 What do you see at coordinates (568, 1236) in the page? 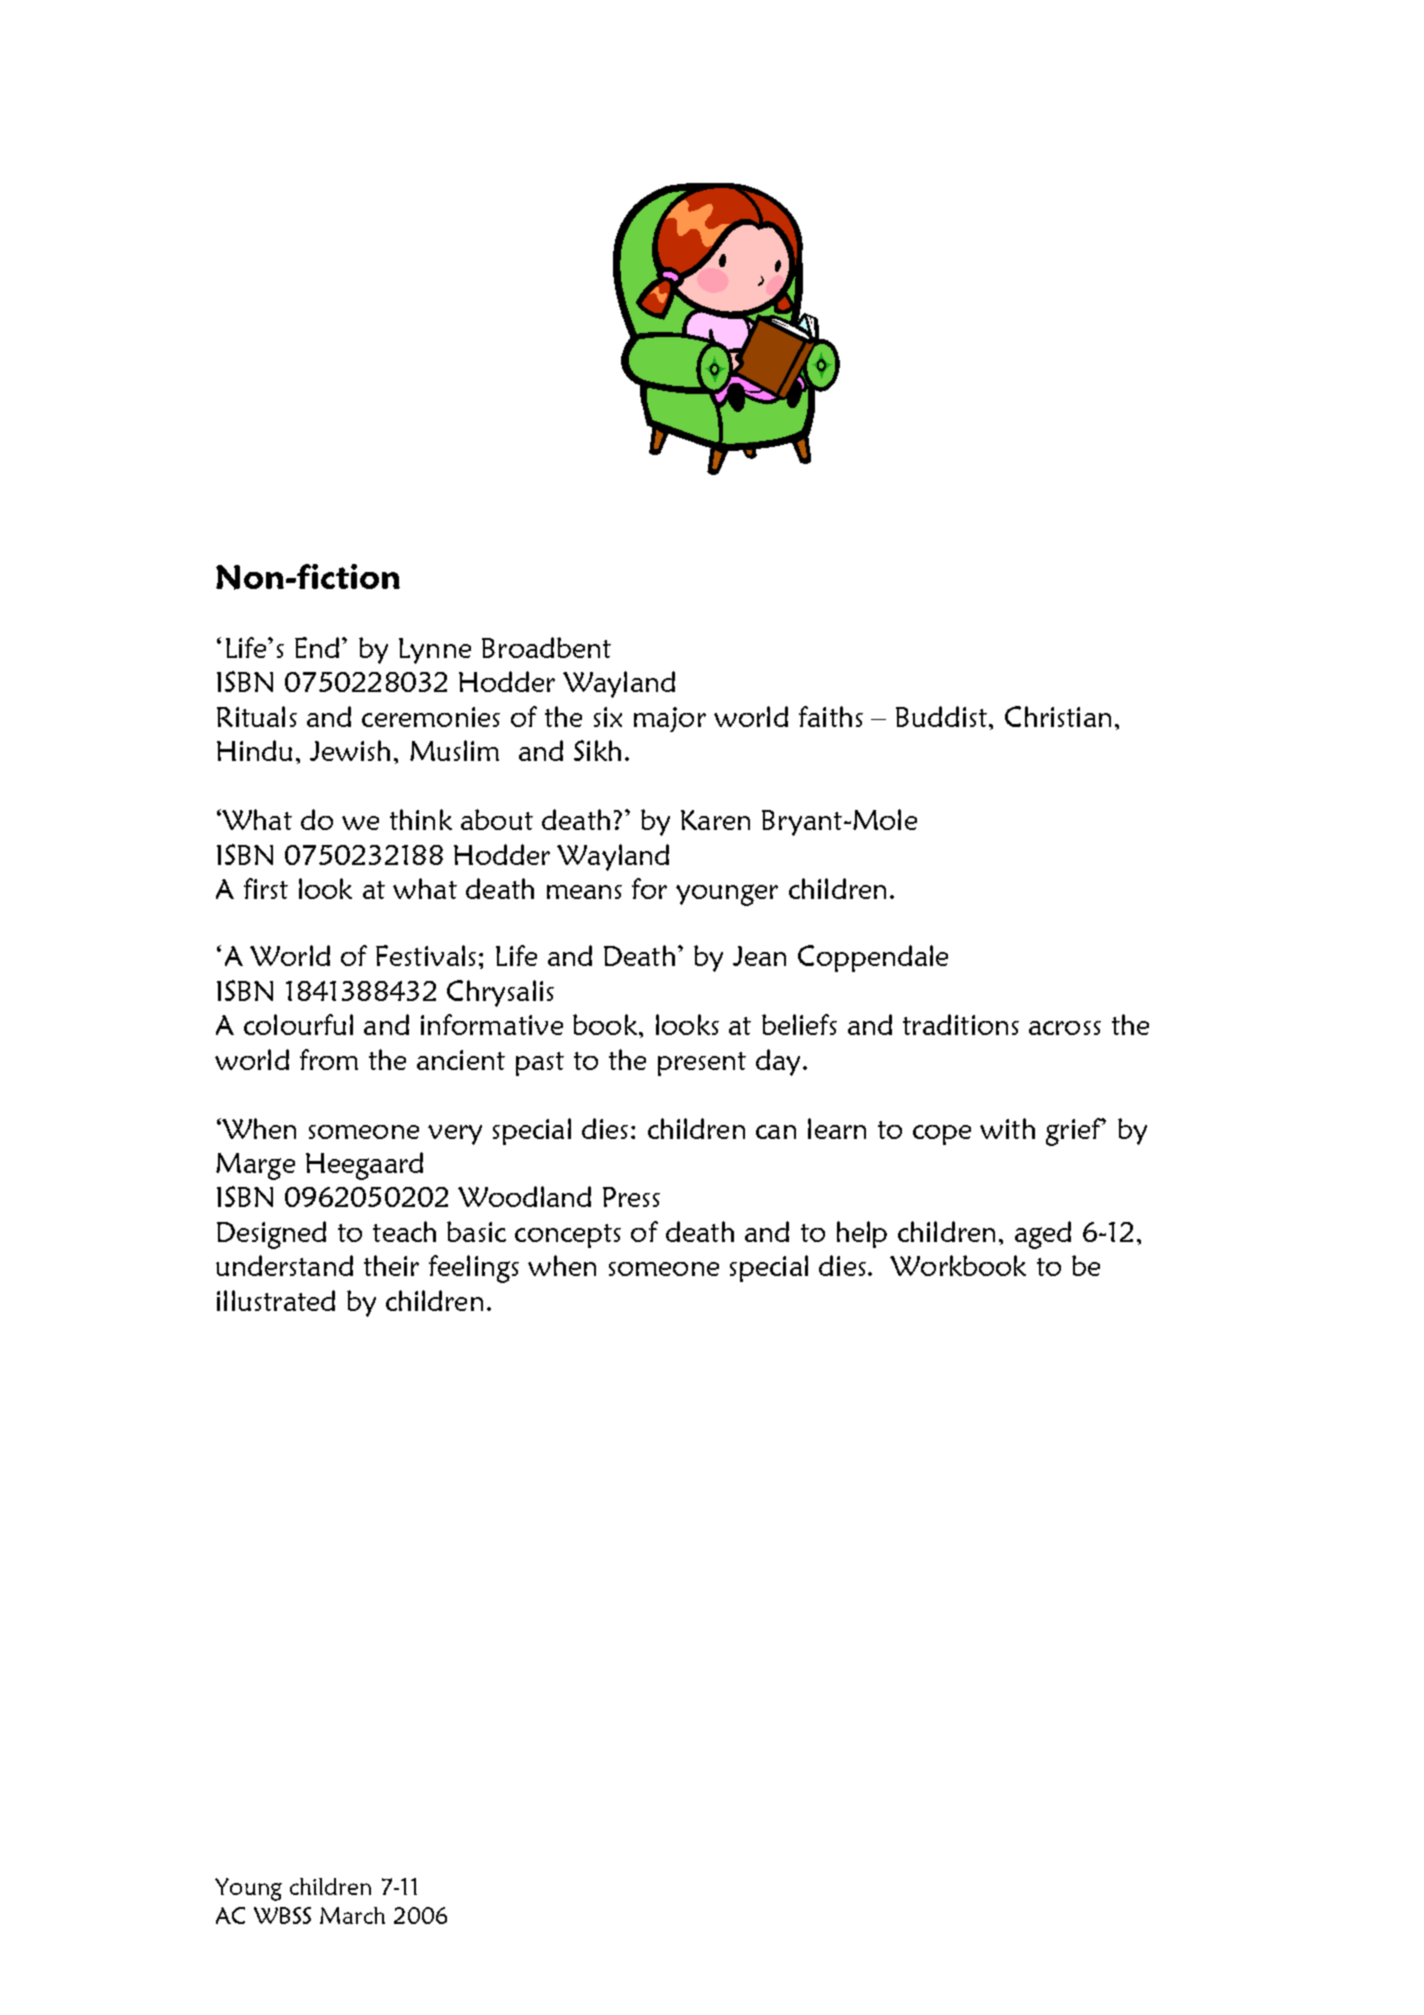
I see `concepts` at bounding box center [568, 1236].
